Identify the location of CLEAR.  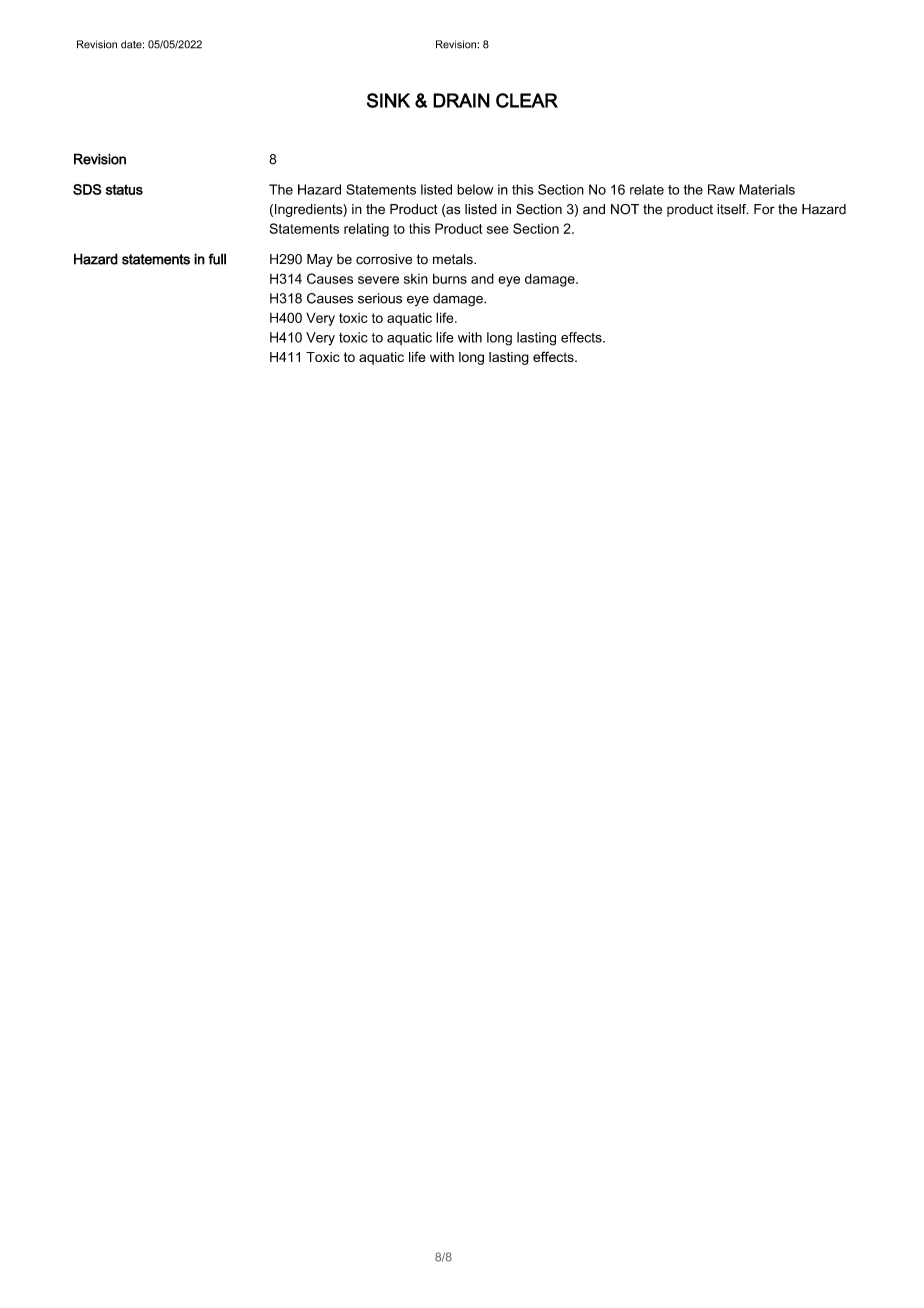
(527, 100).
